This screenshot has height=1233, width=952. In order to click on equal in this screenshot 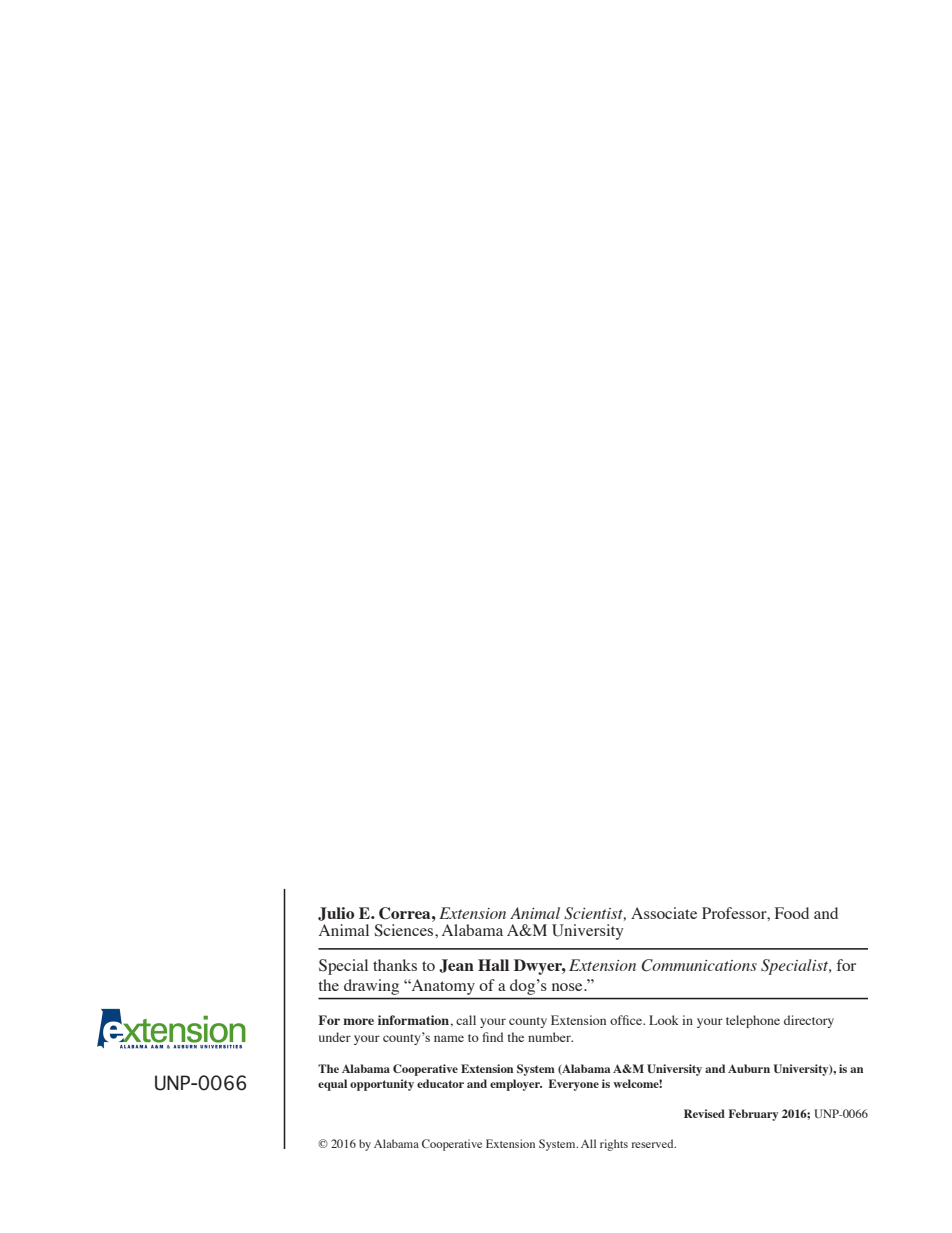, I will do `click(332, 1085)`.
